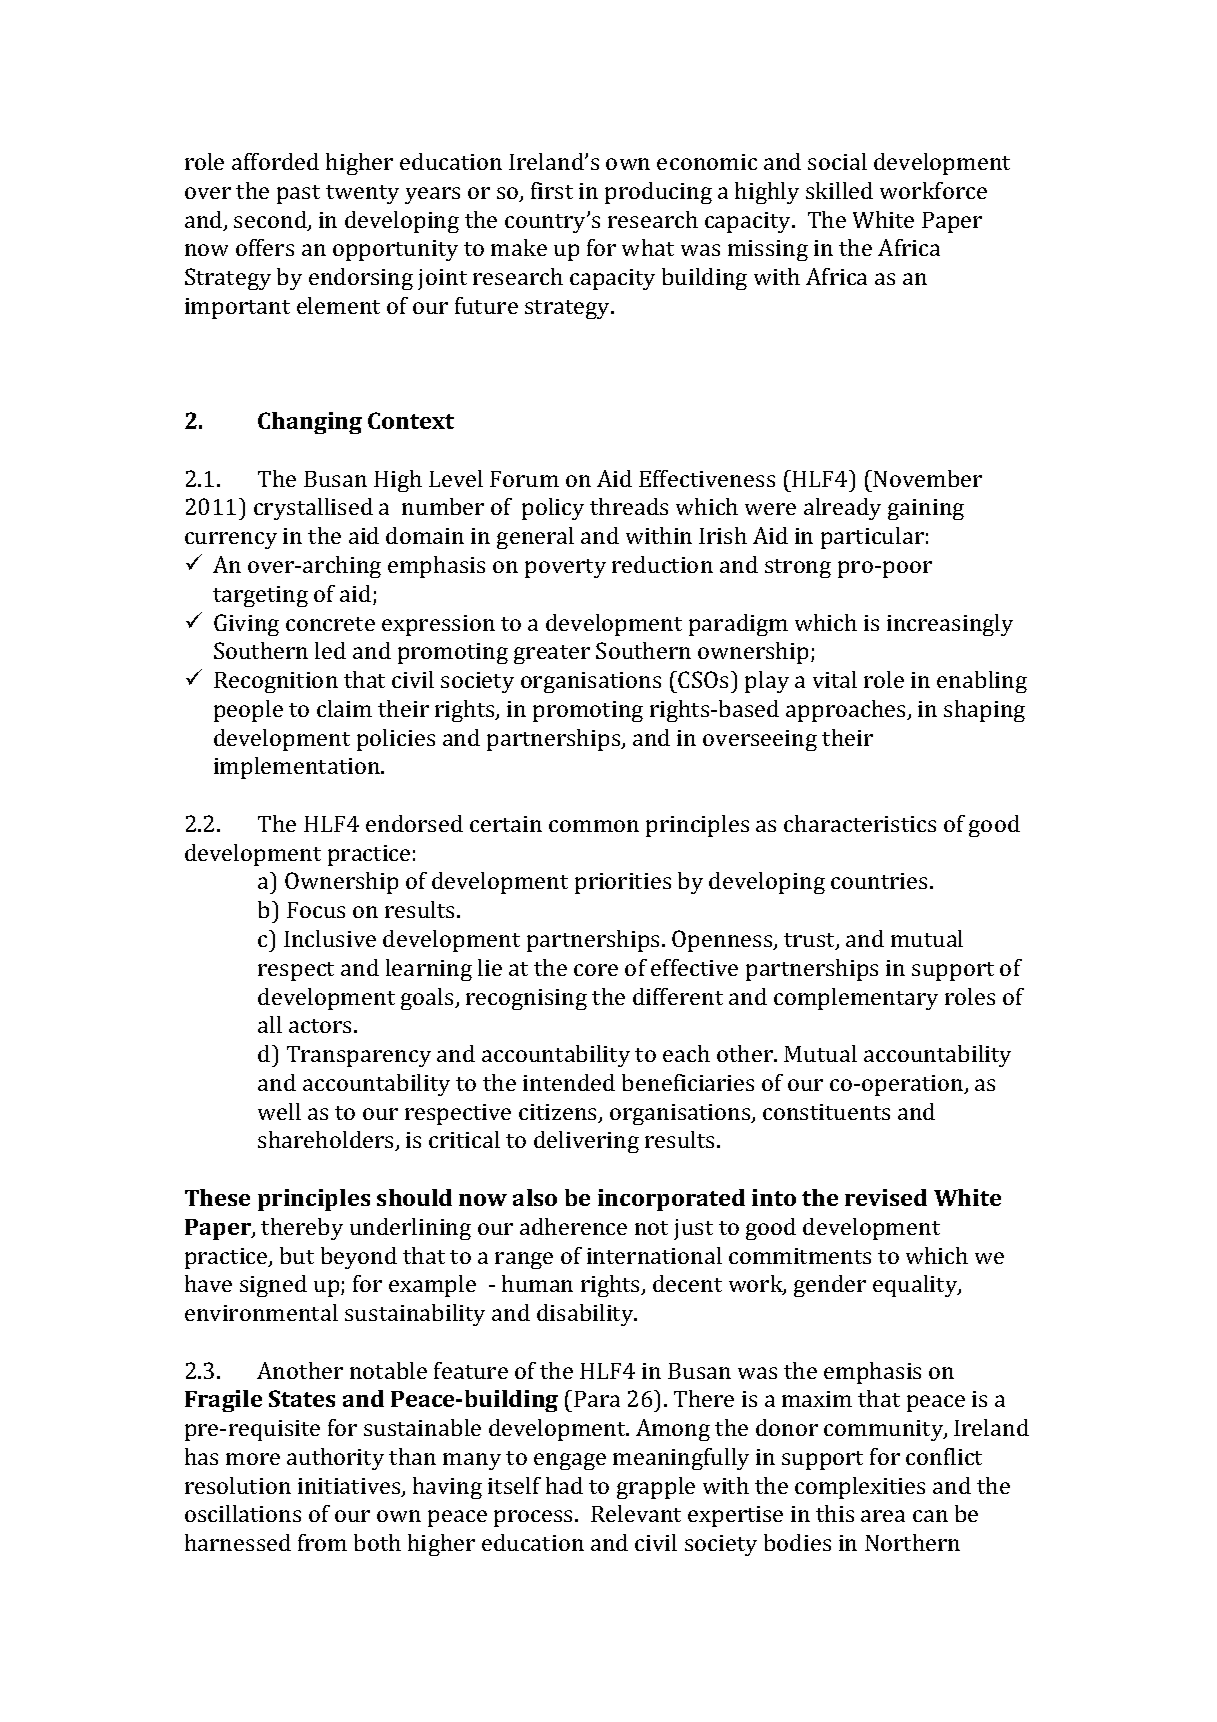  What do you see at coordinates (629, 506) in the screenshot?
I see `threads` at bounding box center [629, 506].
